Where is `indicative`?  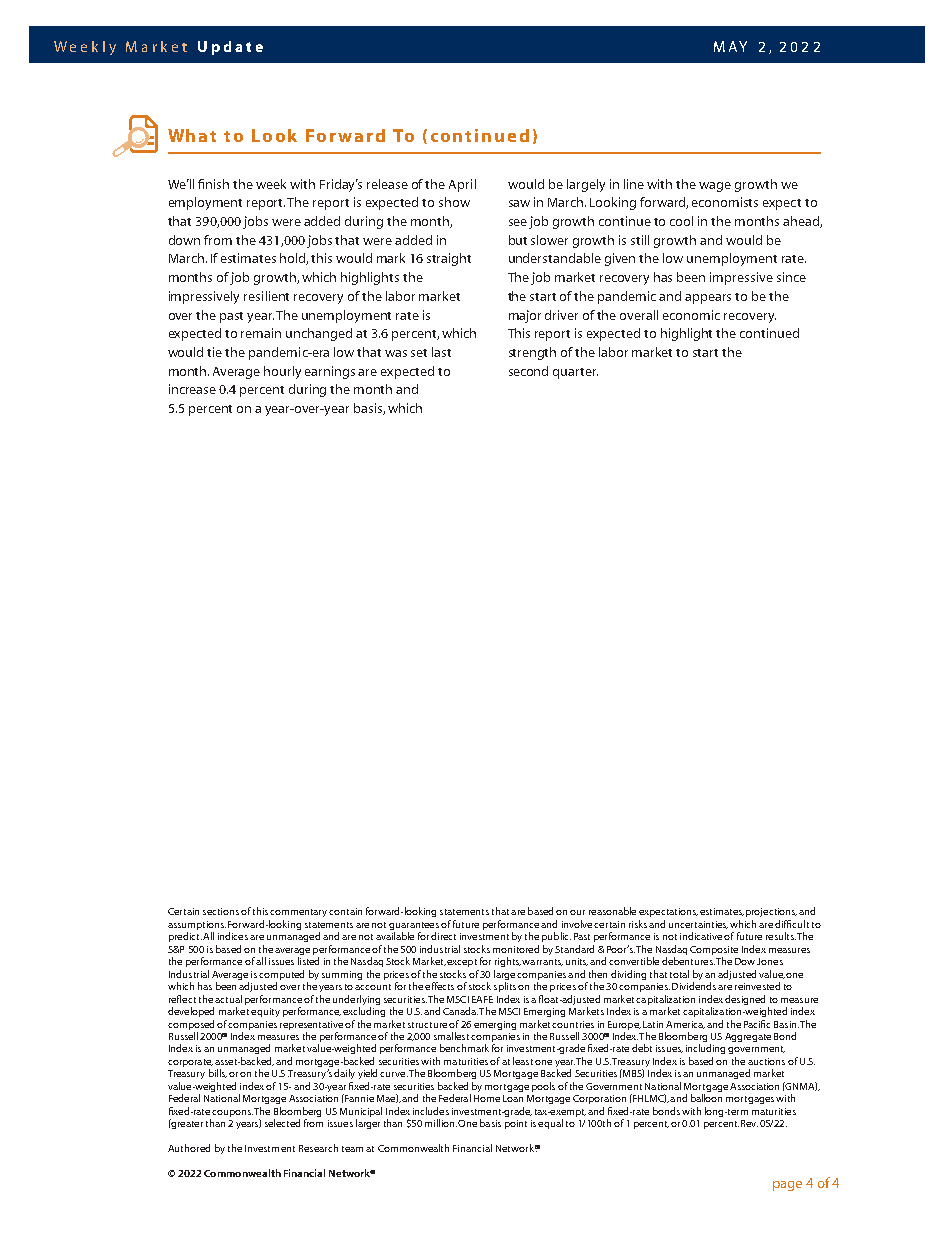
indicative is located at coordinates (701, 936).
